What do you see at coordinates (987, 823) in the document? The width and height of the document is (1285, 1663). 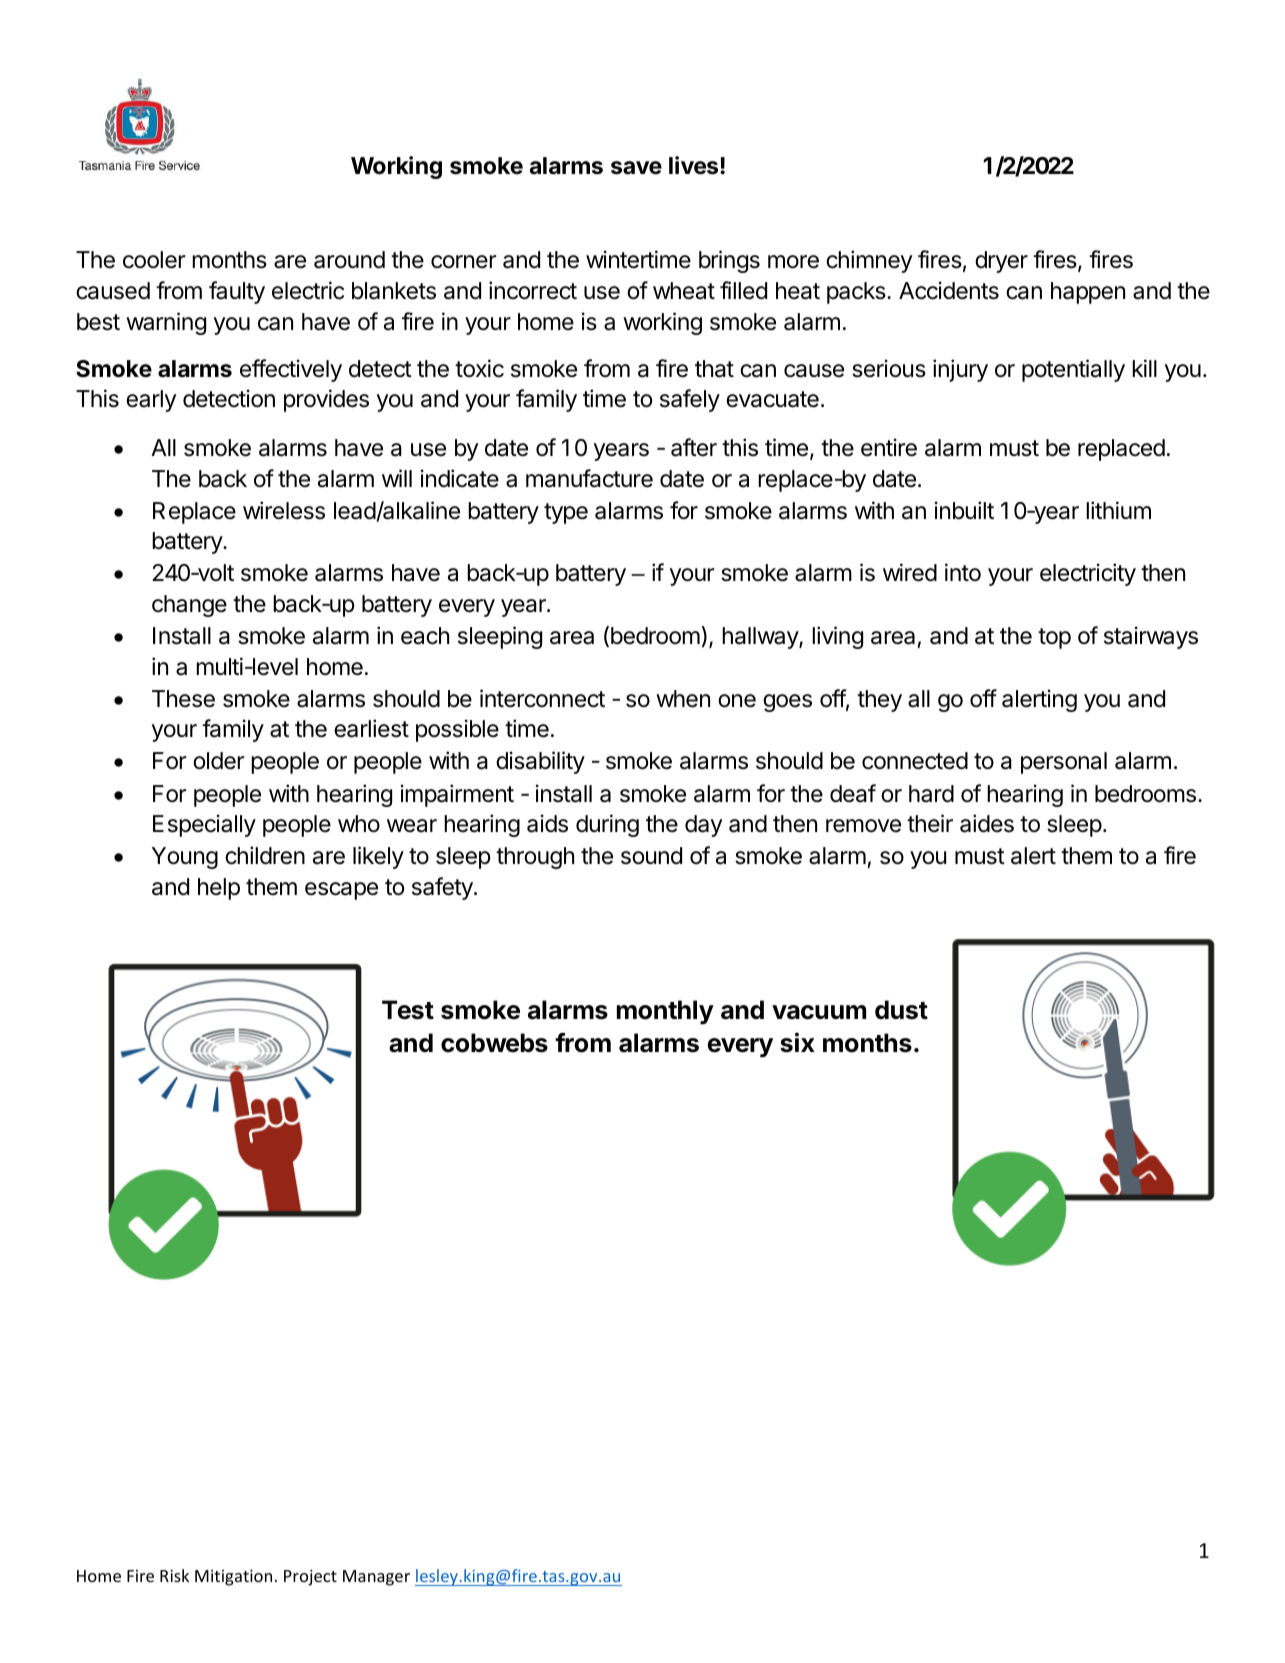 I see `aides` at bounding box center [987, 823].
